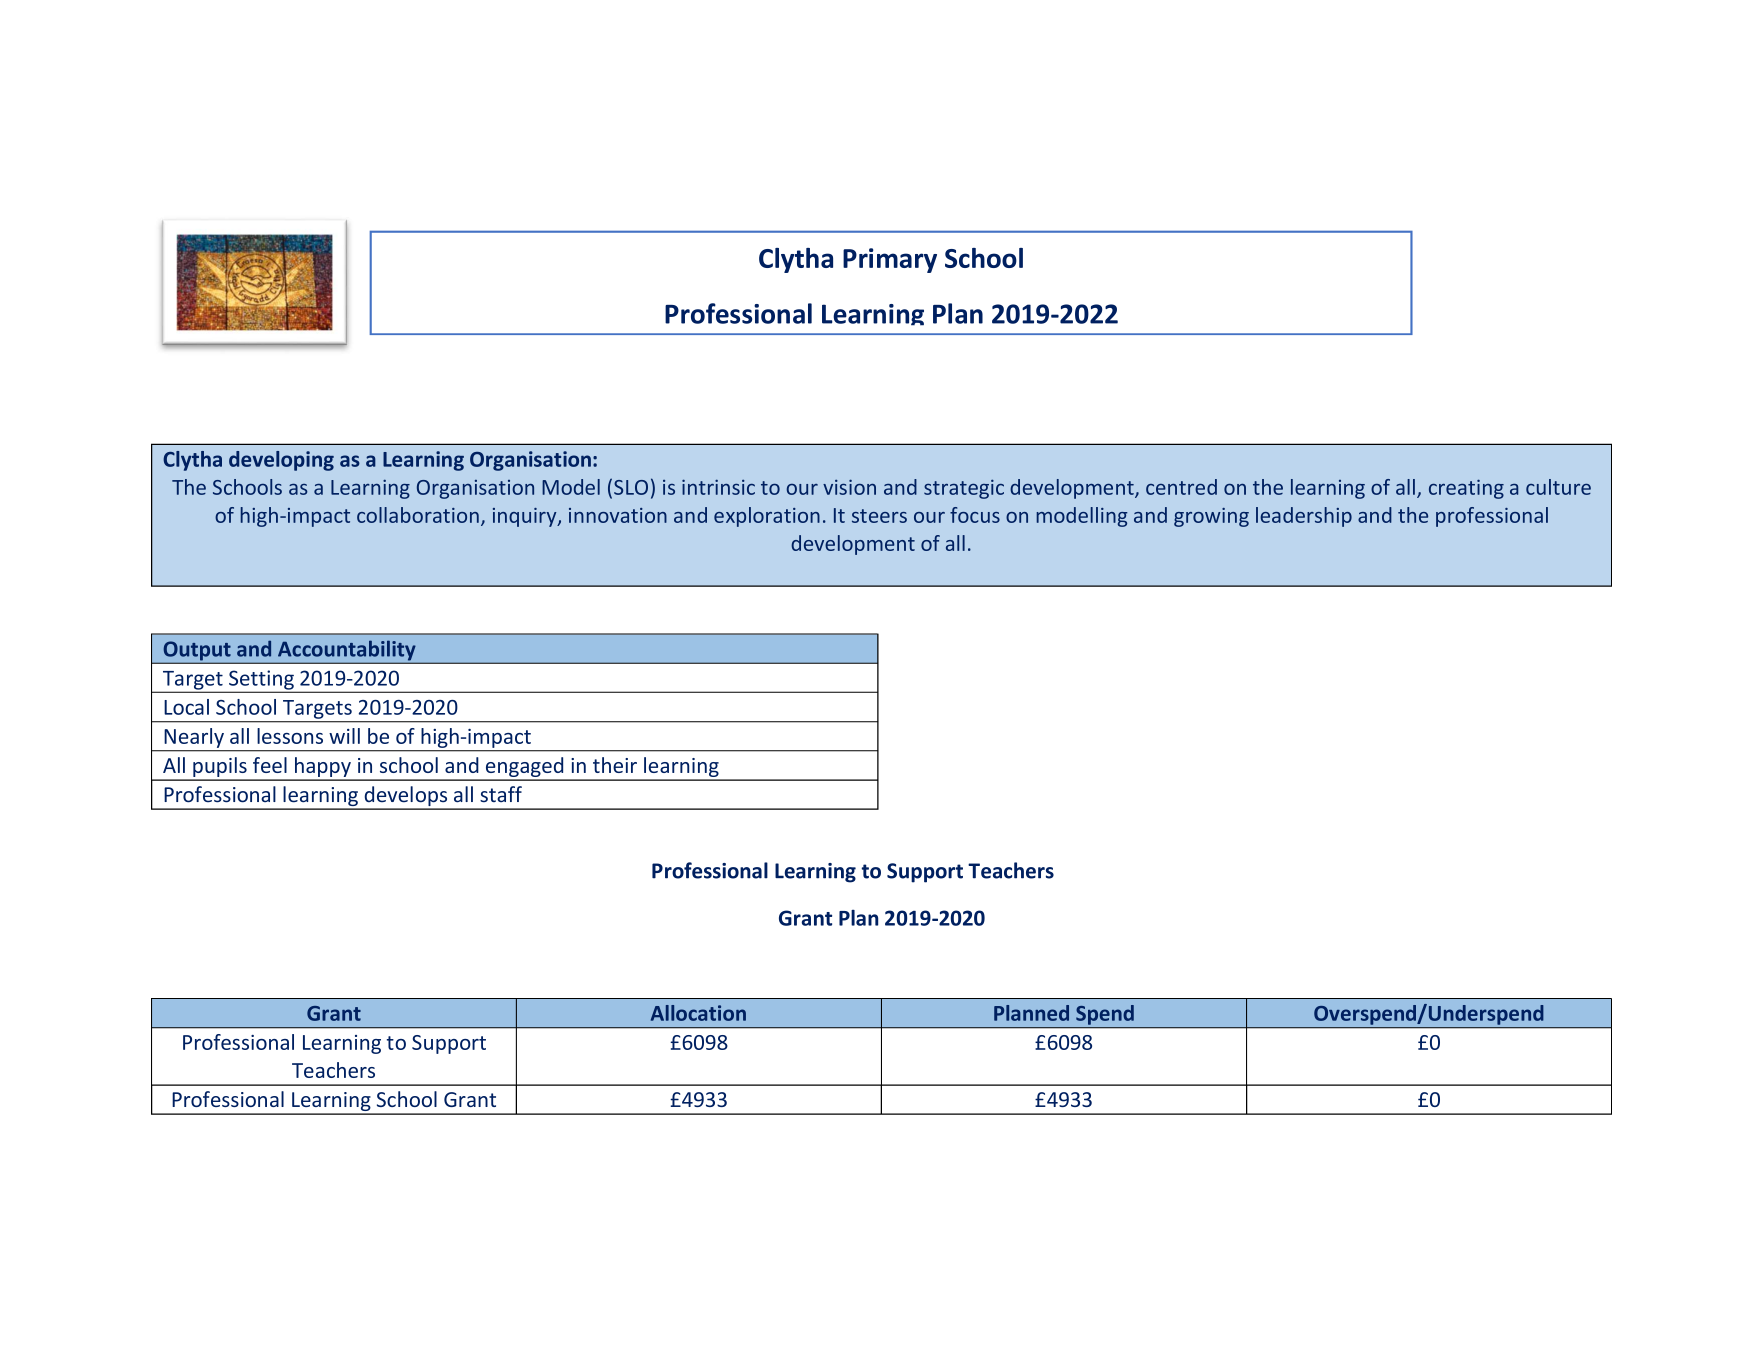  What do you see at coordinates (698, 1013) in the document?
I see `Allocation` at bounding box center [698, 1013].
